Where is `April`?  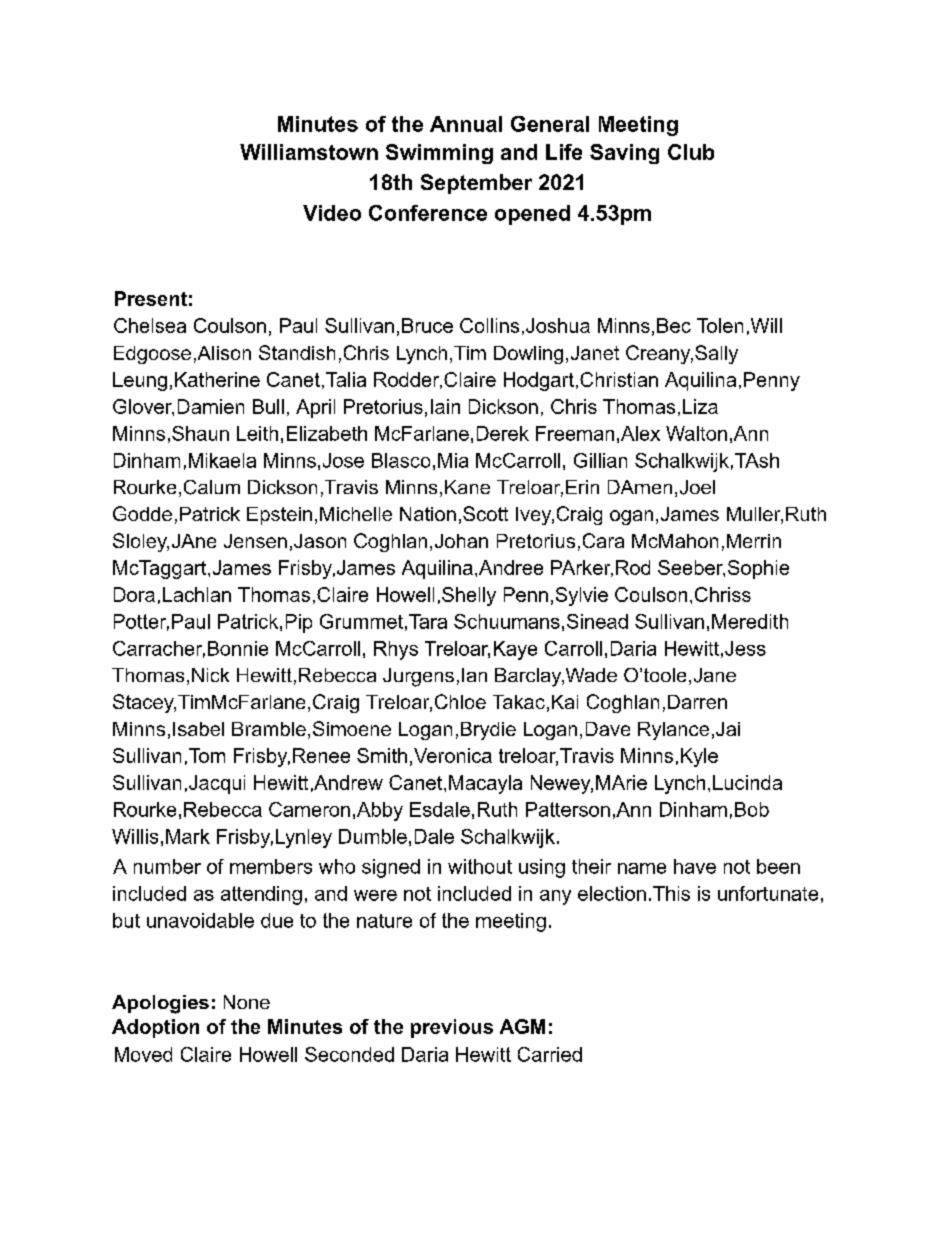
April is located at coordinates (315, 408).
